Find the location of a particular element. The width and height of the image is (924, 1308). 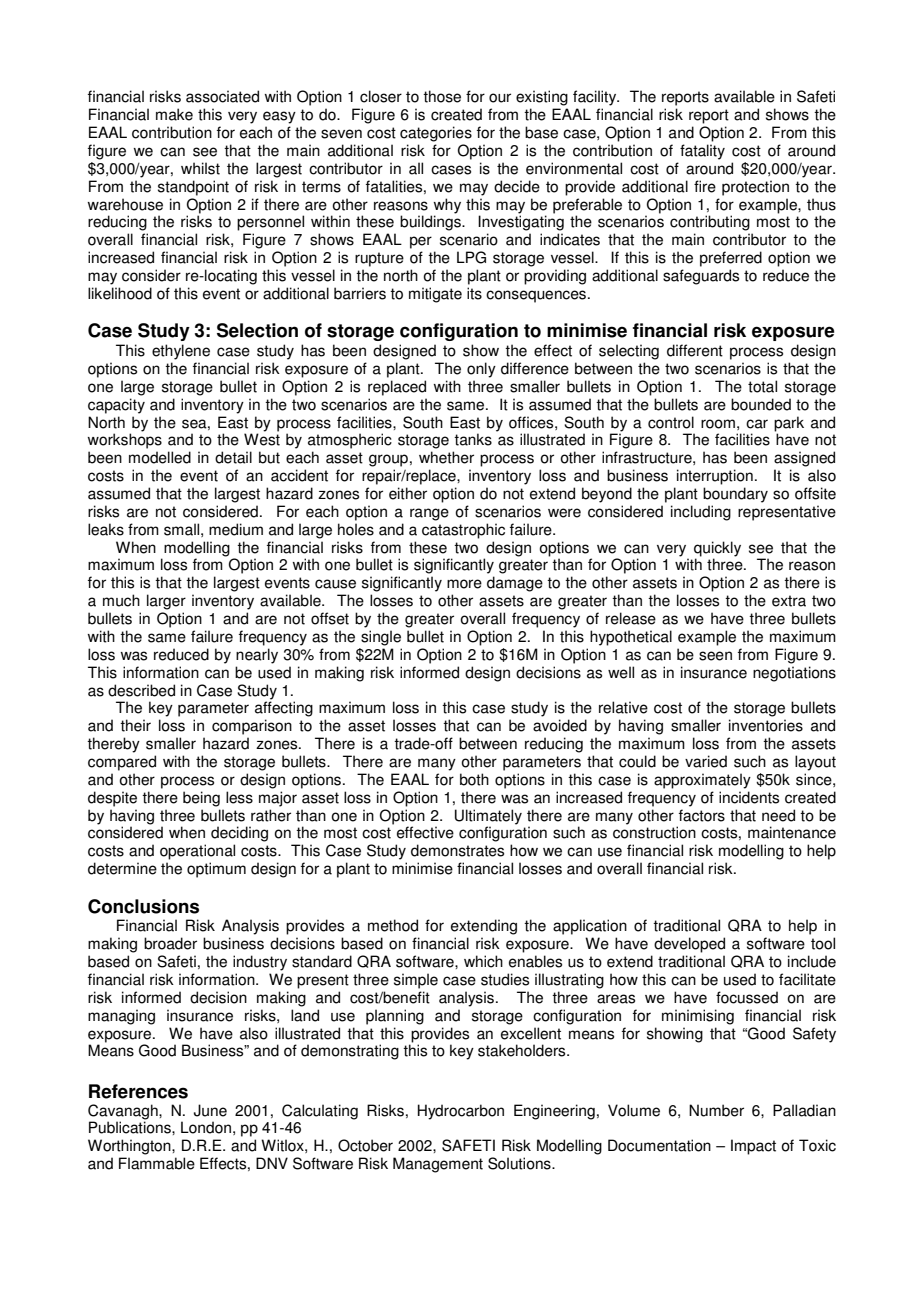

nearly is located at coordinates (257, 656).
